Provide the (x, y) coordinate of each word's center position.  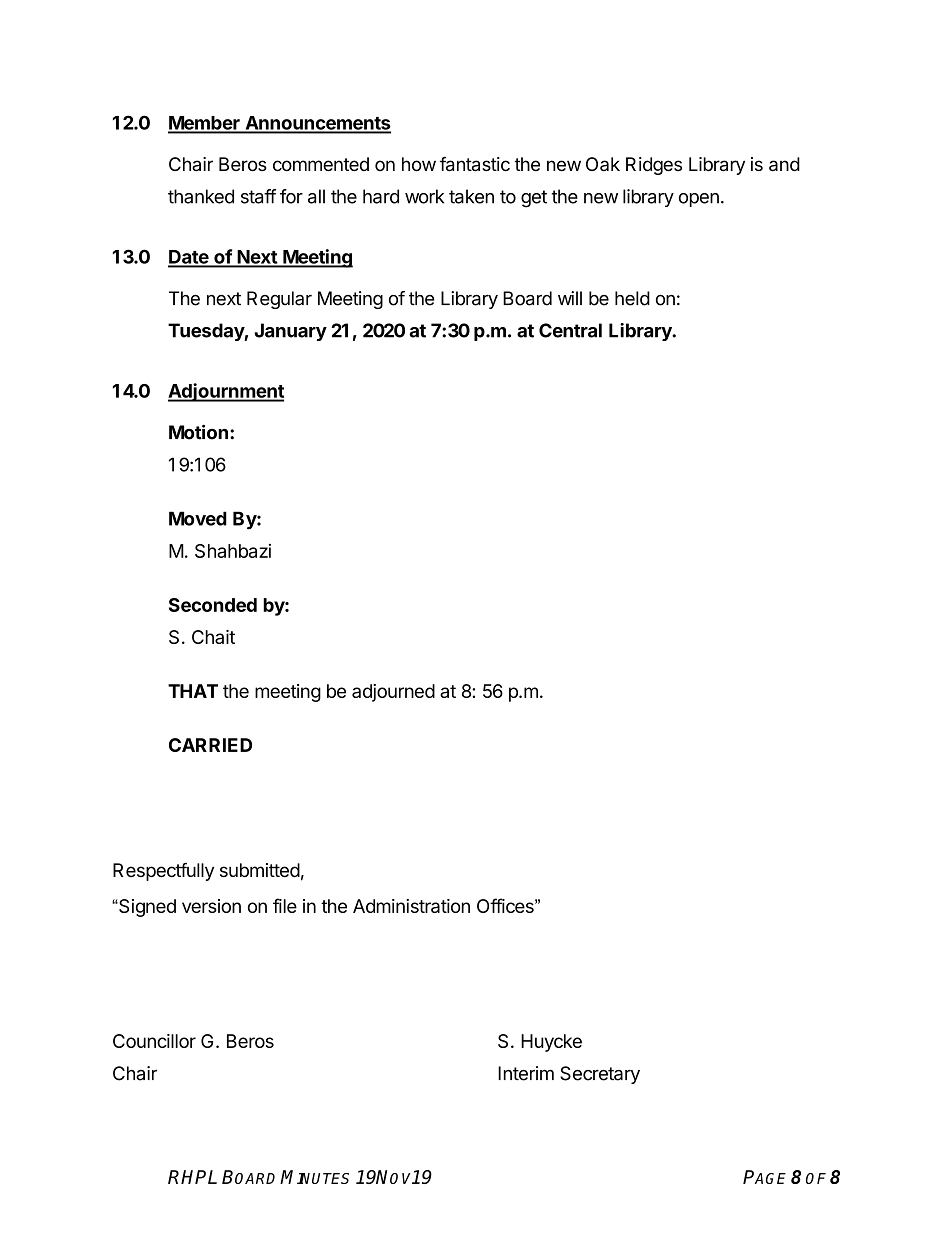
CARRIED (210, 745)
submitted (260, 870)
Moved (198, 518)
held (632, 298)
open (699, 200)
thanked (201, 196)
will (570, 298)
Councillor (154, 1041)
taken (471, 196)
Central (570, 330)
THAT (193, 691)
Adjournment (226, 392)
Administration (411, 906)
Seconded (213, 605)
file (285, 905)
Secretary (600, 1075)
